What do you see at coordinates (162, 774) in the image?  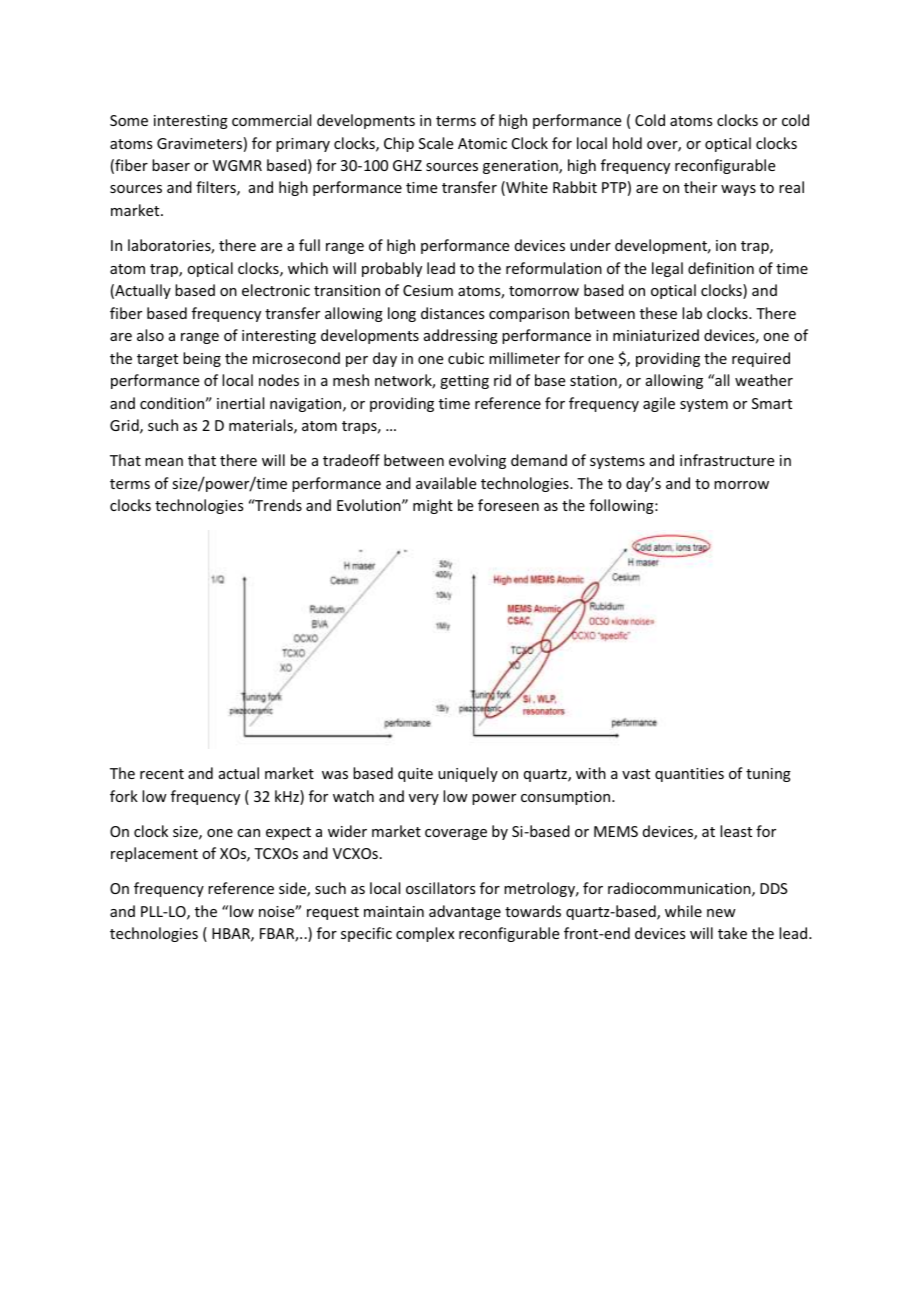 I see `recent` at bounding box center [162, 774].
